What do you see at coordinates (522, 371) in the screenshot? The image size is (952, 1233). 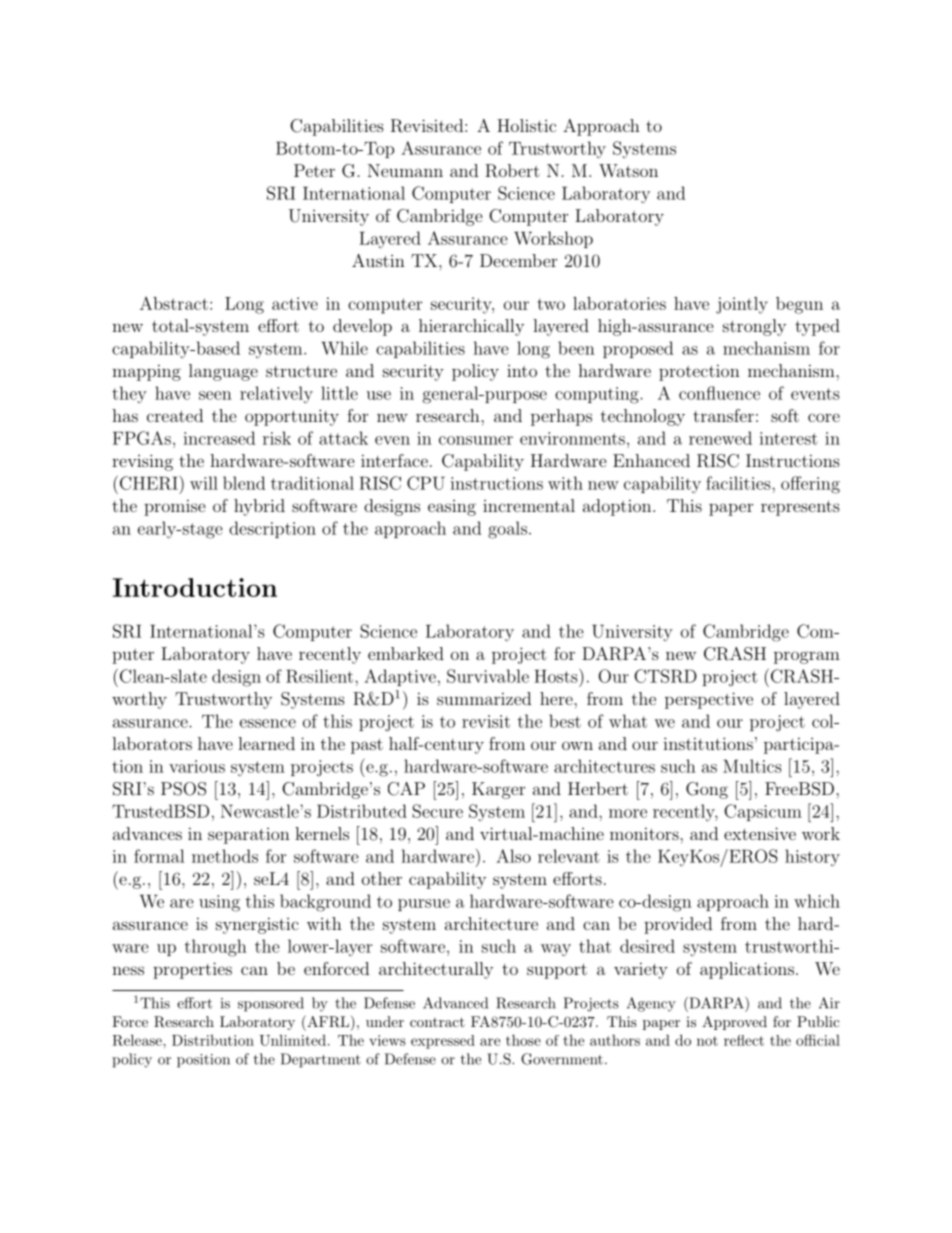 I see `into` at bounding box center [522, 371].
